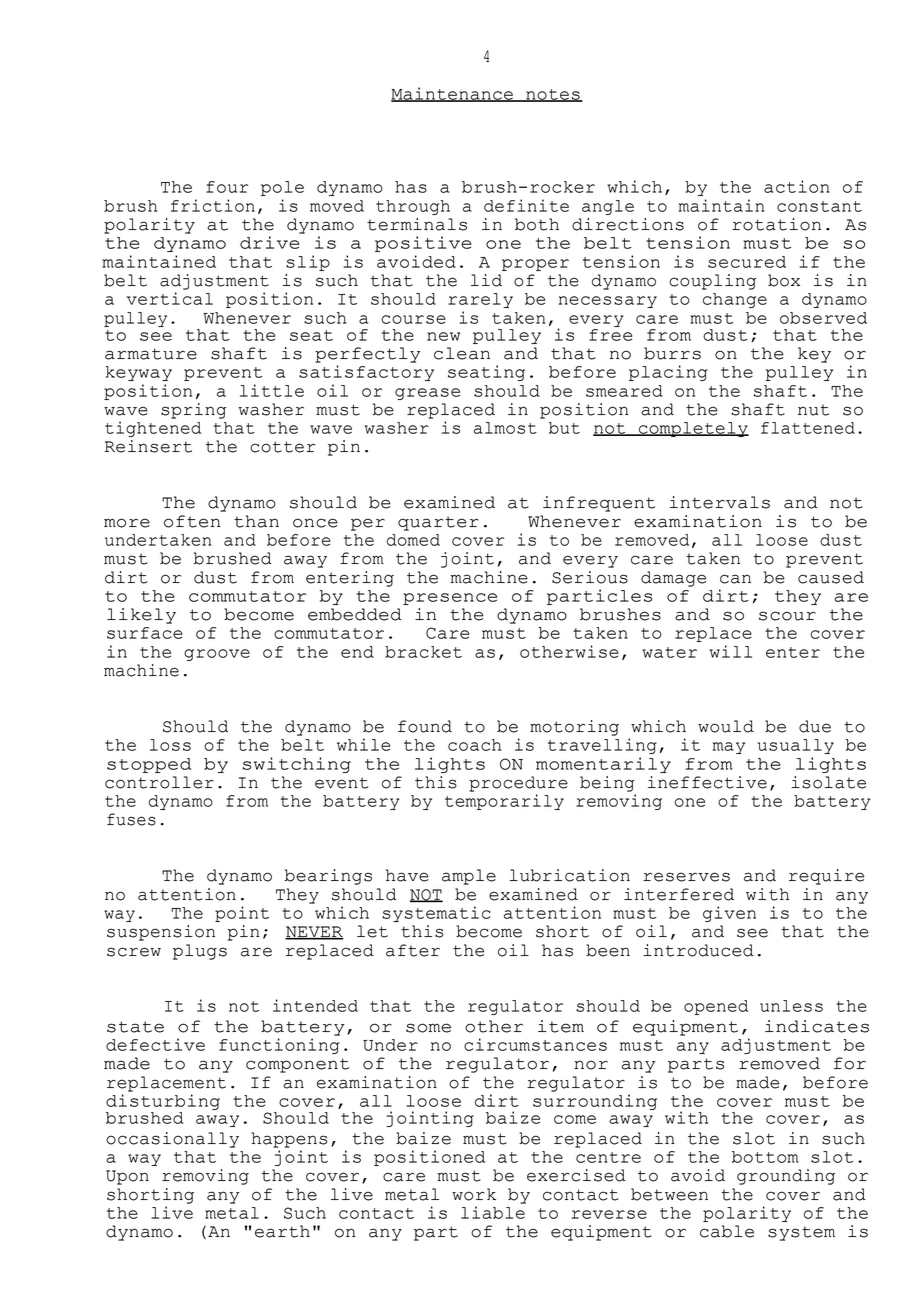 This page has height=1307, width=924. What do you see at coordinates (172, 1140) in the page?
I see `occasionally` at bounding box center [172, 1140].
